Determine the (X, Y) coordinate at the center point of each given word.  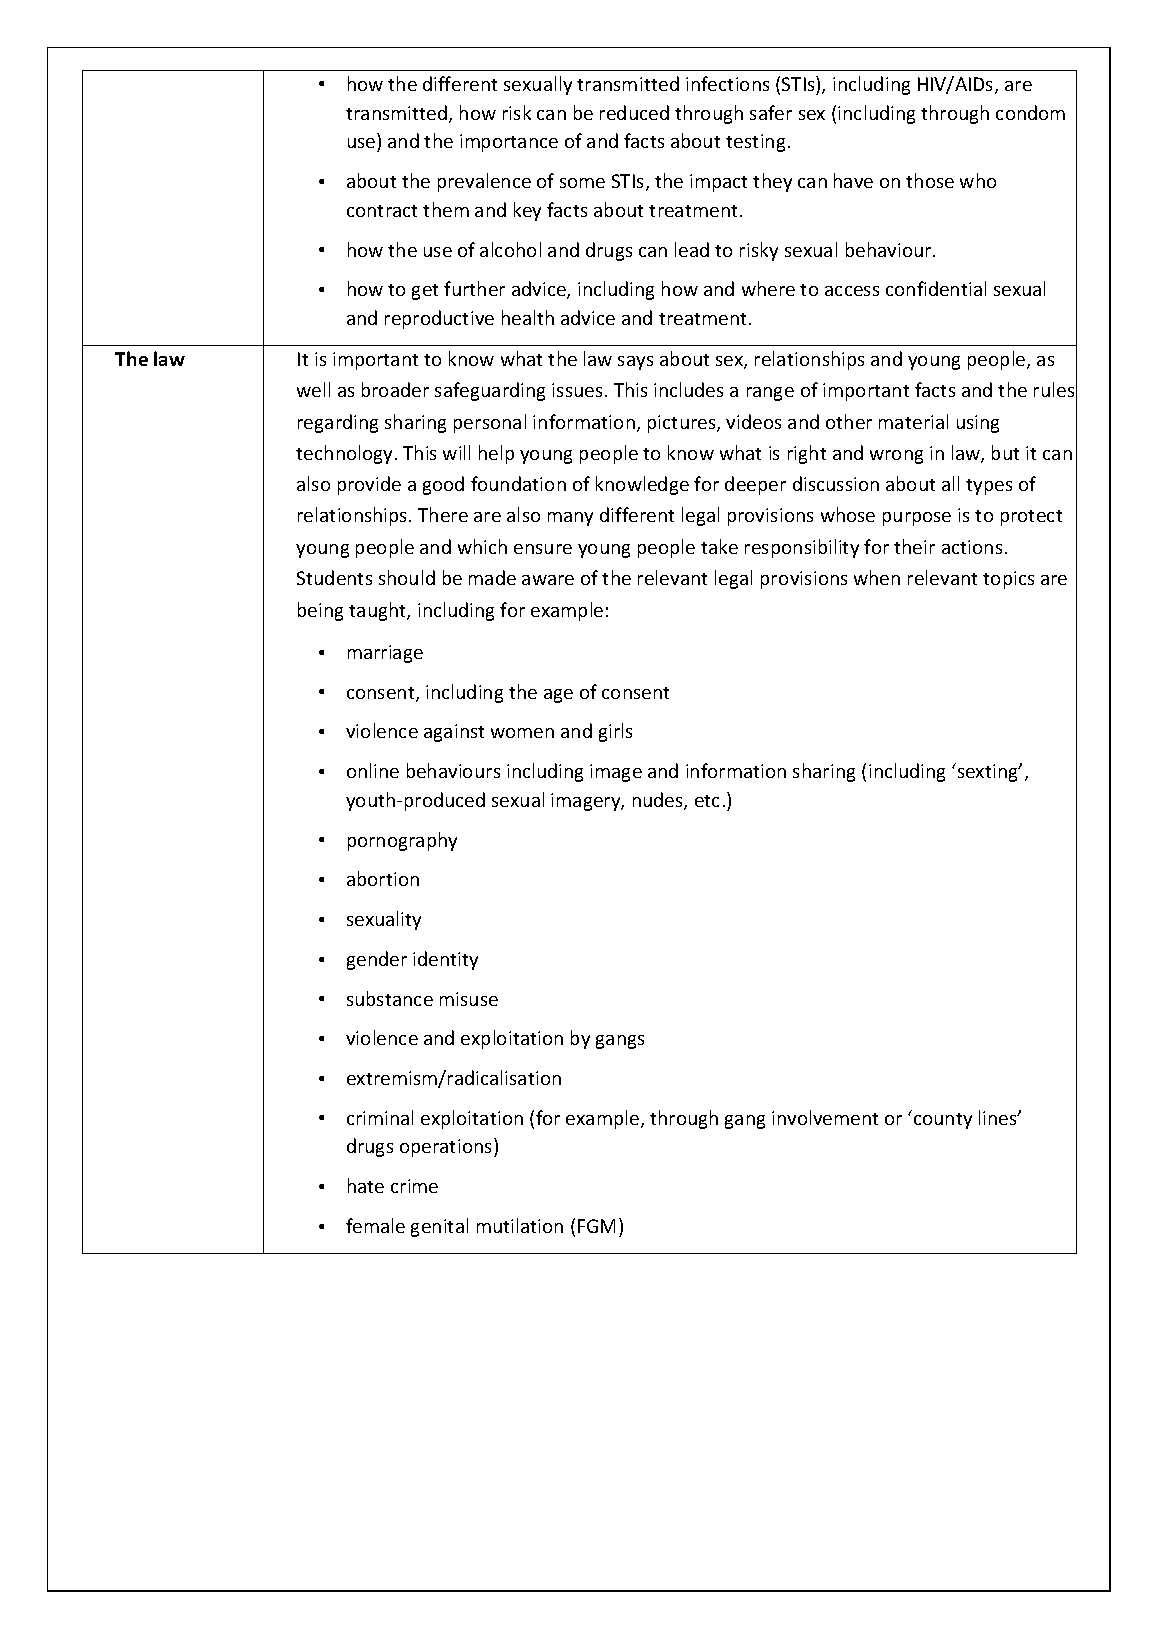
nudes (659, 801)
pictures (683, 424)
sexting (987, 772)
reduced (634, 112)
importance (509, 143)
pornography (402, 841)
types (989, 487)
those (930, 180)
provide (369, 485)
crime (414, 1186)
